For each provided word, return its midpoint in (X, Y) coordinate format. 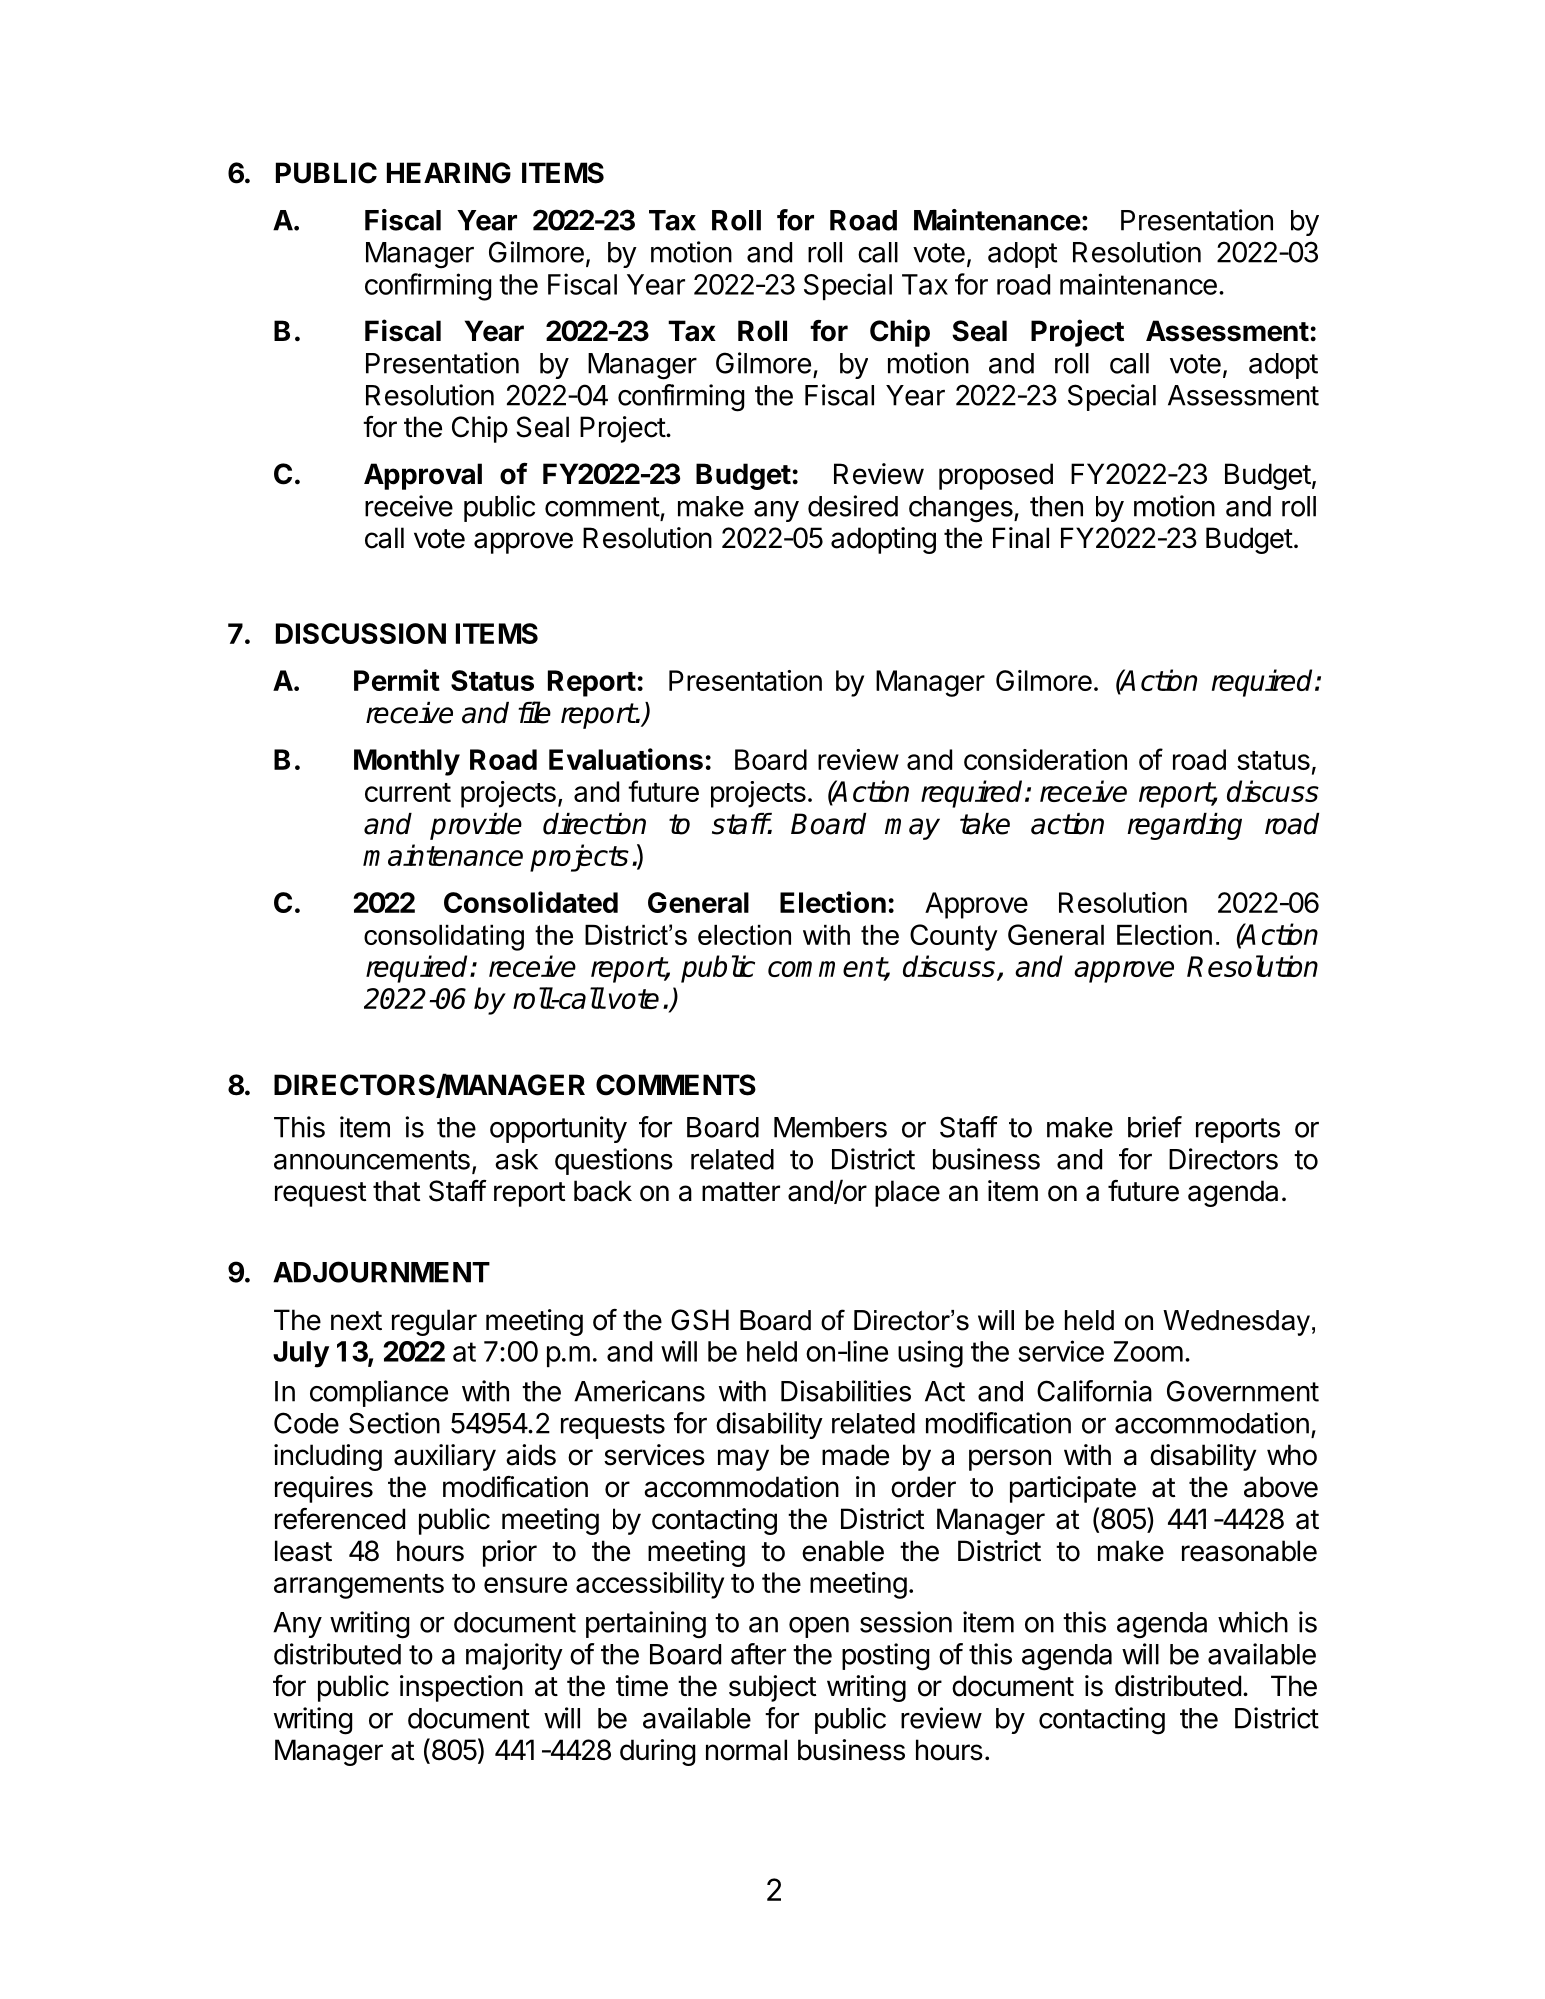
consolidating (444, 938)
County (954, 937)
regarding (1184, 826)
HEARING (449, 173)
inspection (461, 1688)
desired (853, 506)
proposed (996, 476)
